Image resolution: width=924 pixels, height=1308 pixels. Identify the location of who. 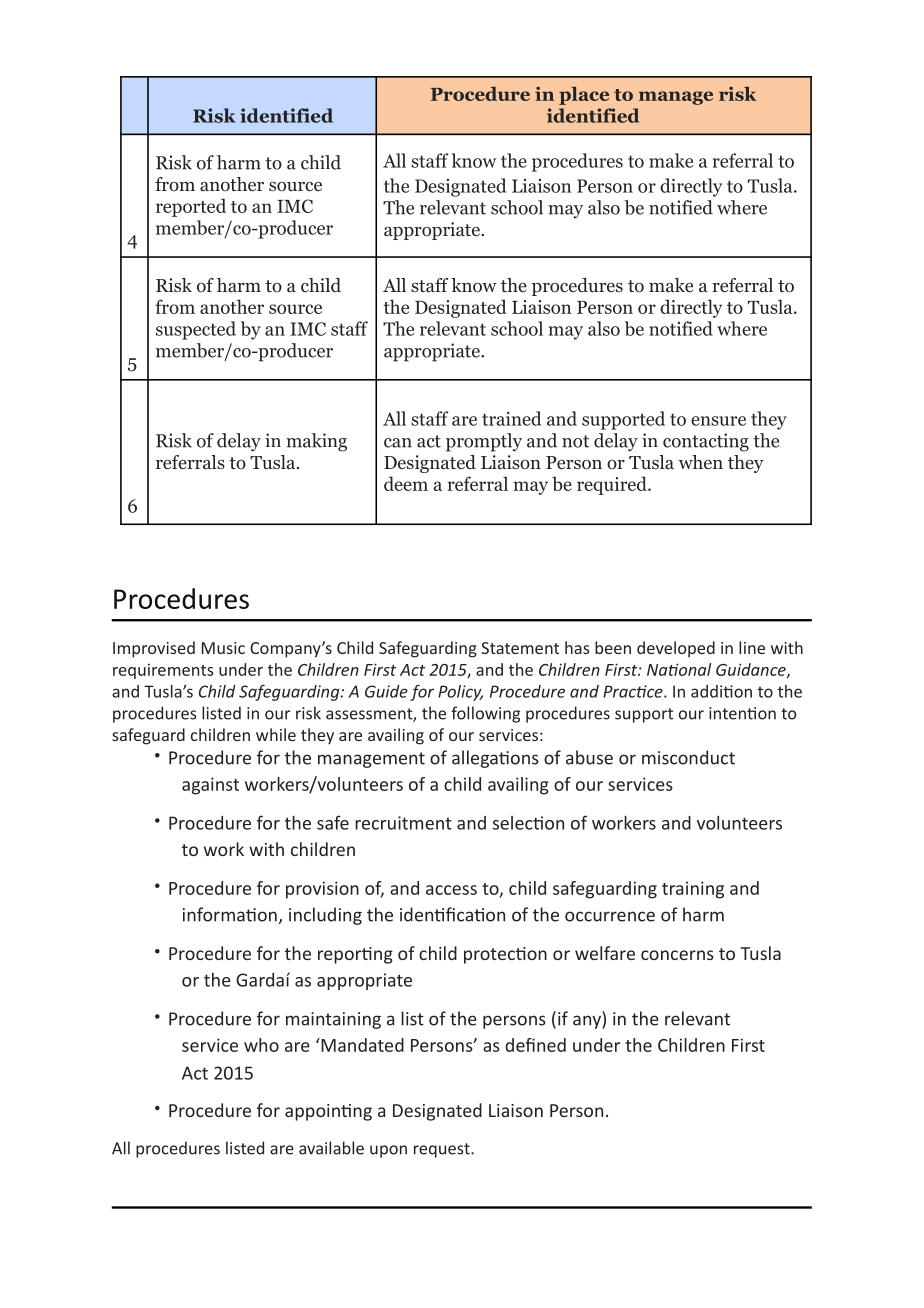
(261, 1045).
